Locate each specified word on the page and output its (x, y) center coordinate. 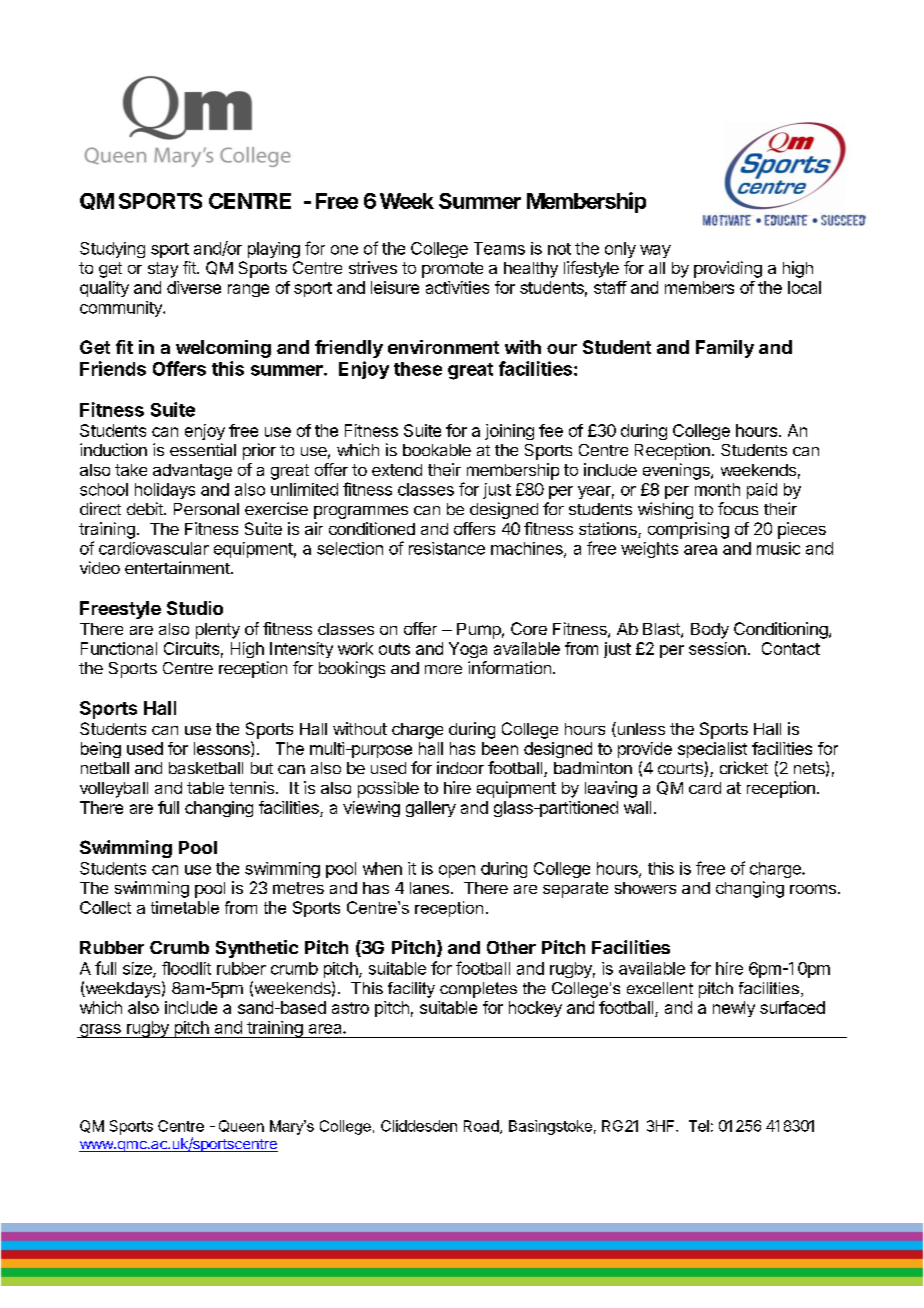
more (443, 669)
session (717, 648)
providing (728, 269)
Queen (241, 1126)
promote (452, 270)
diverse (194, 287)
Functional (119, 648)
